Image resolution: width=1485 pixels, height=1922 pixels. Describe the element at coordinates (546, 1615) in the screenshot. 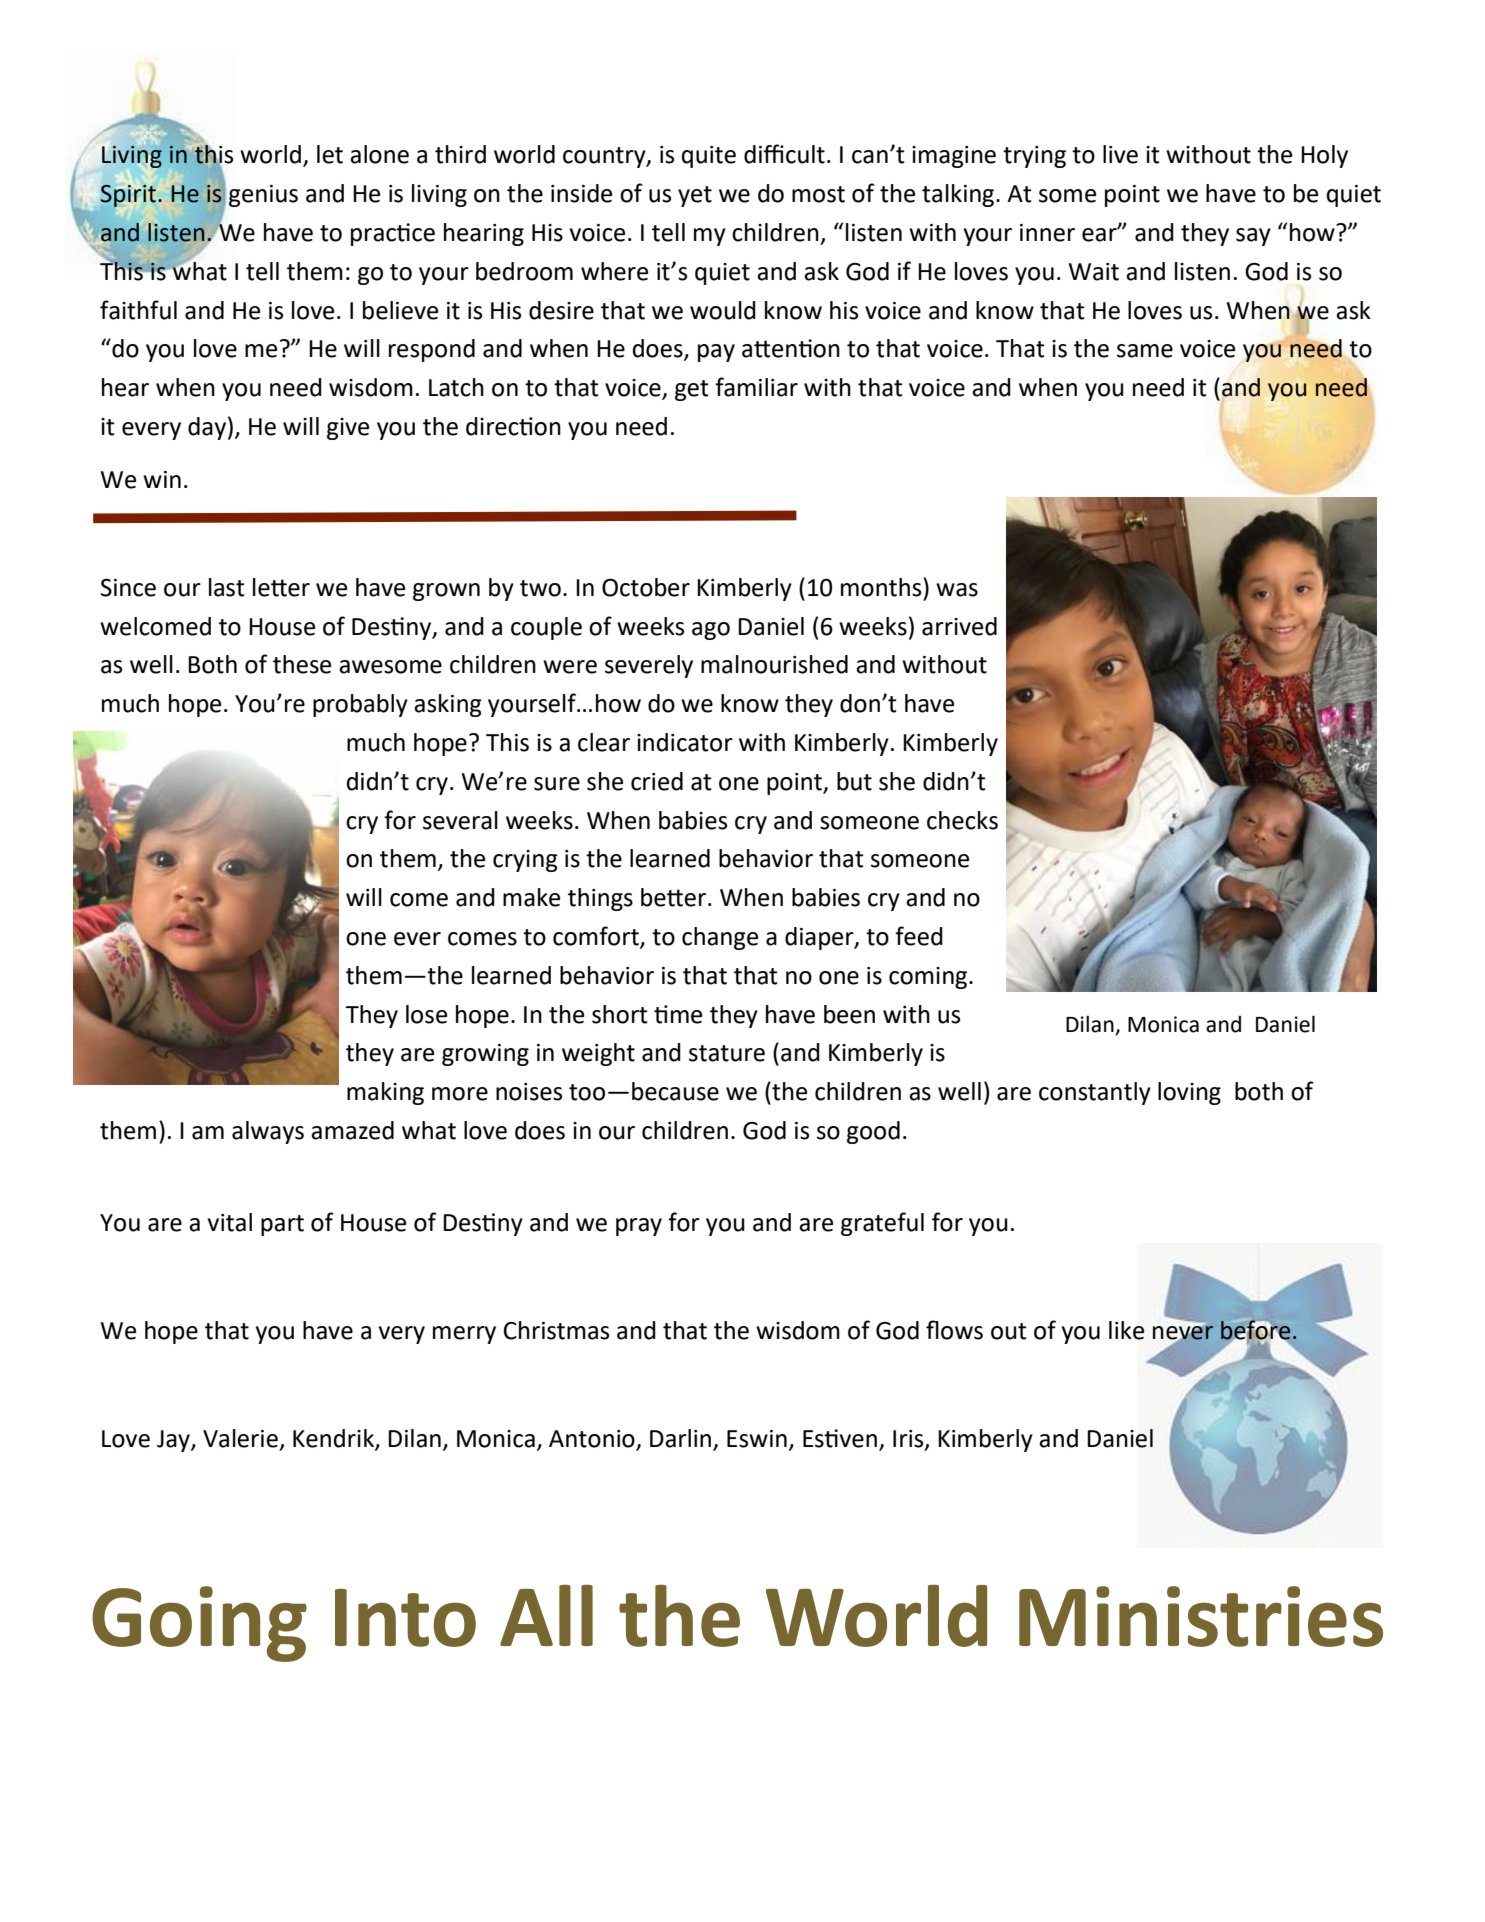

I see `All` at that location.
